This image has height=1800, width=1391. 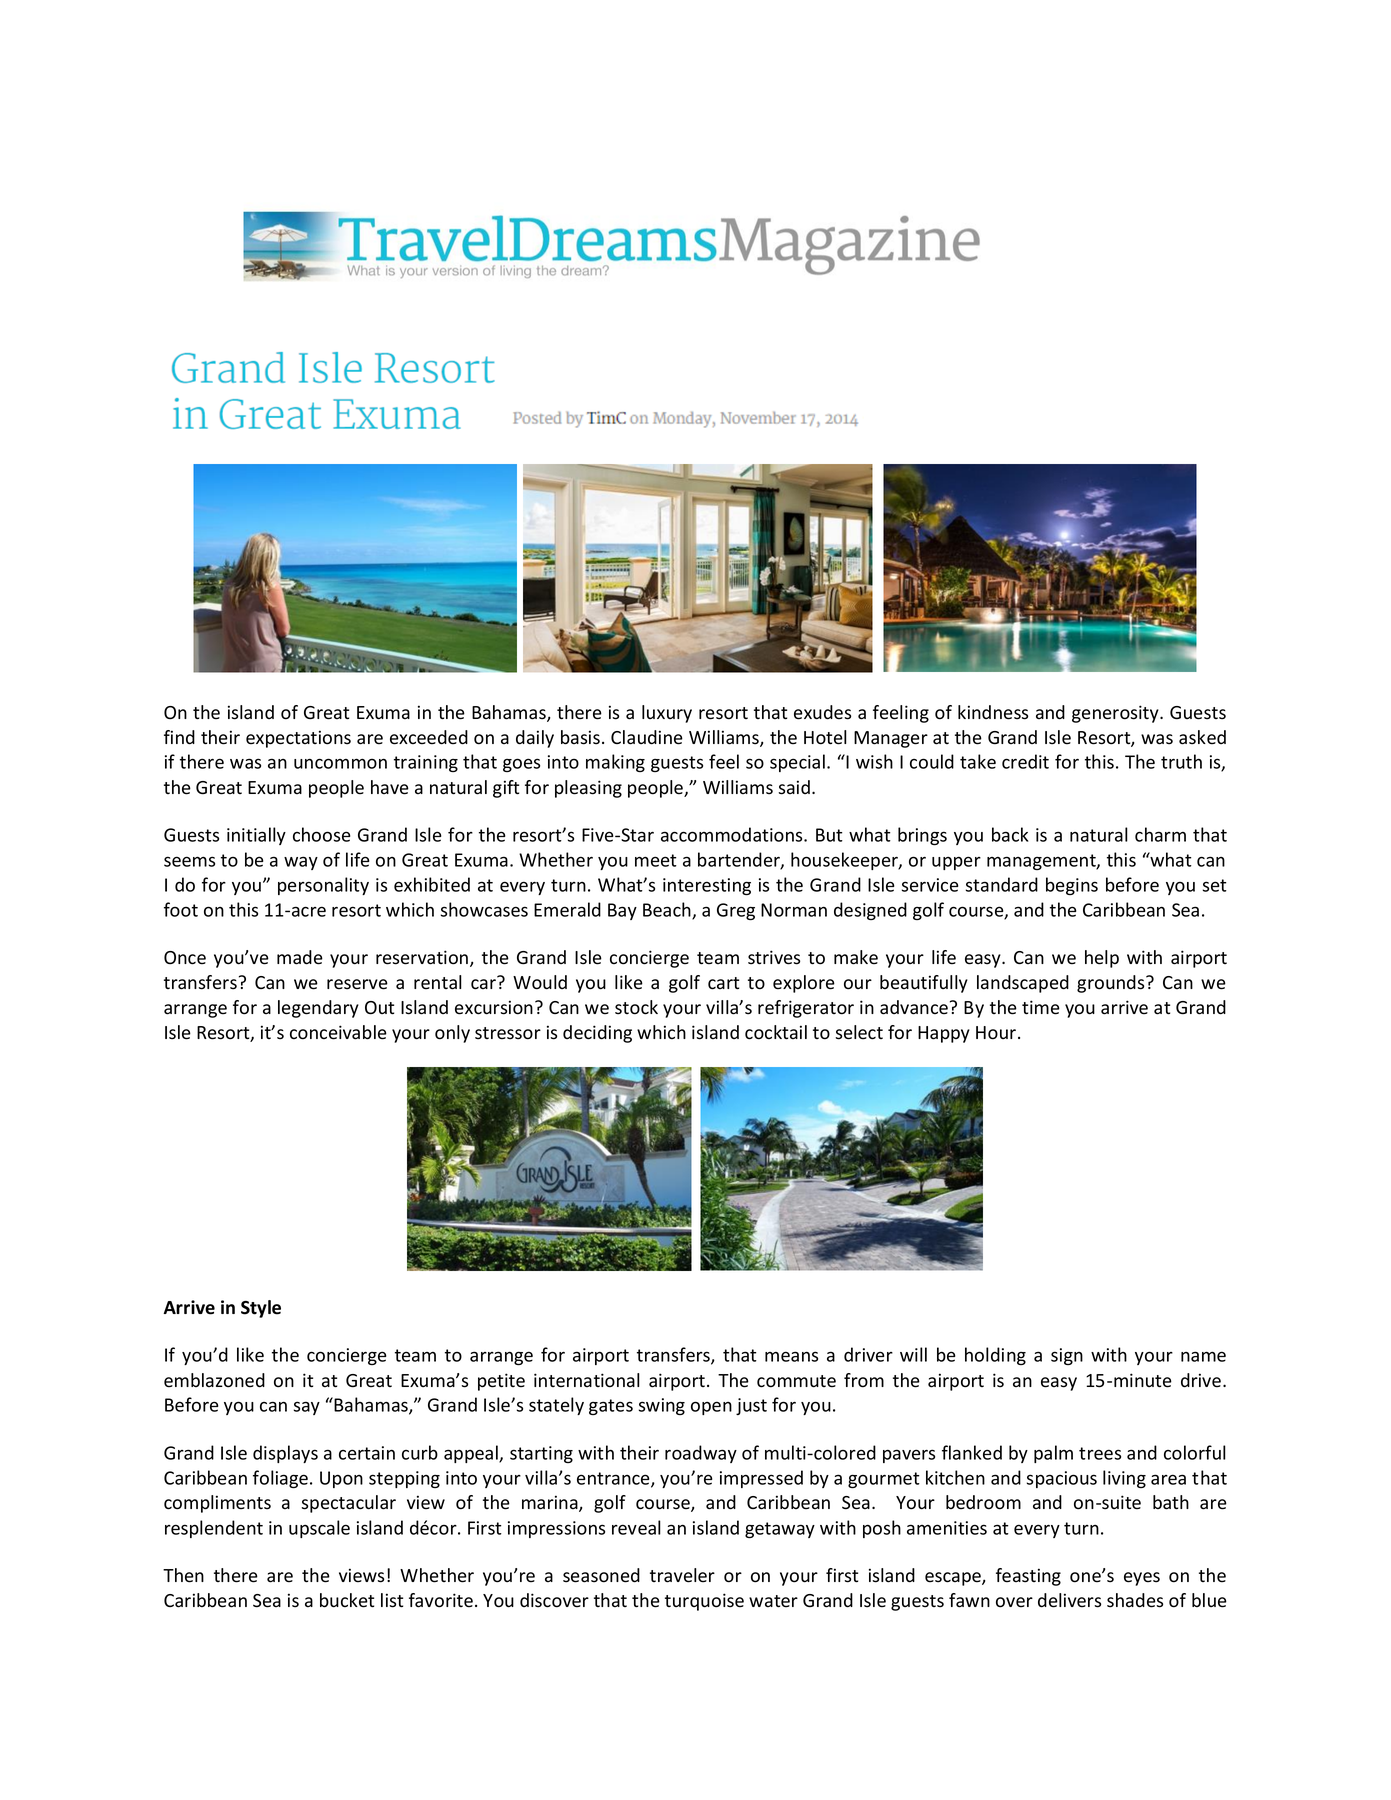 What do you see at coordinates (995, 1356) in the image?
I see `holding` at bounding box center [995, 1356].
